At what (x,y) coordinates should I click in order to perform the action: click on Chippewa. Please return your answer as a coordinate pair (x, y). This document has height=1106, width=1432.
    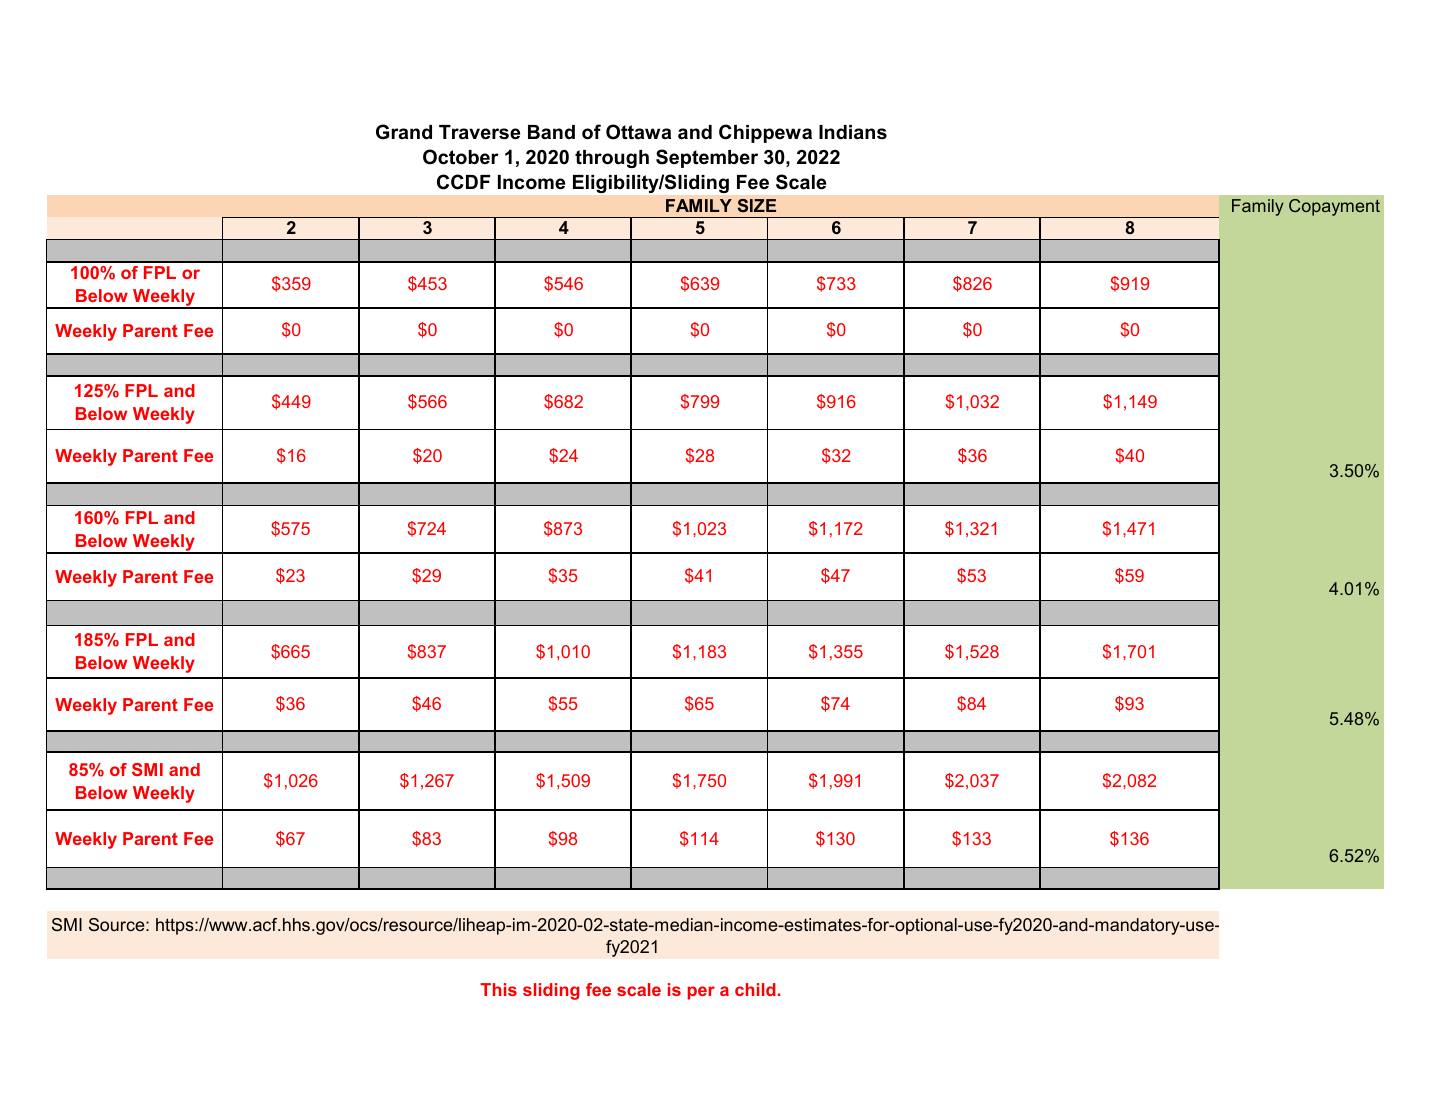
    Looking at the image, I should click on (765, 133).
